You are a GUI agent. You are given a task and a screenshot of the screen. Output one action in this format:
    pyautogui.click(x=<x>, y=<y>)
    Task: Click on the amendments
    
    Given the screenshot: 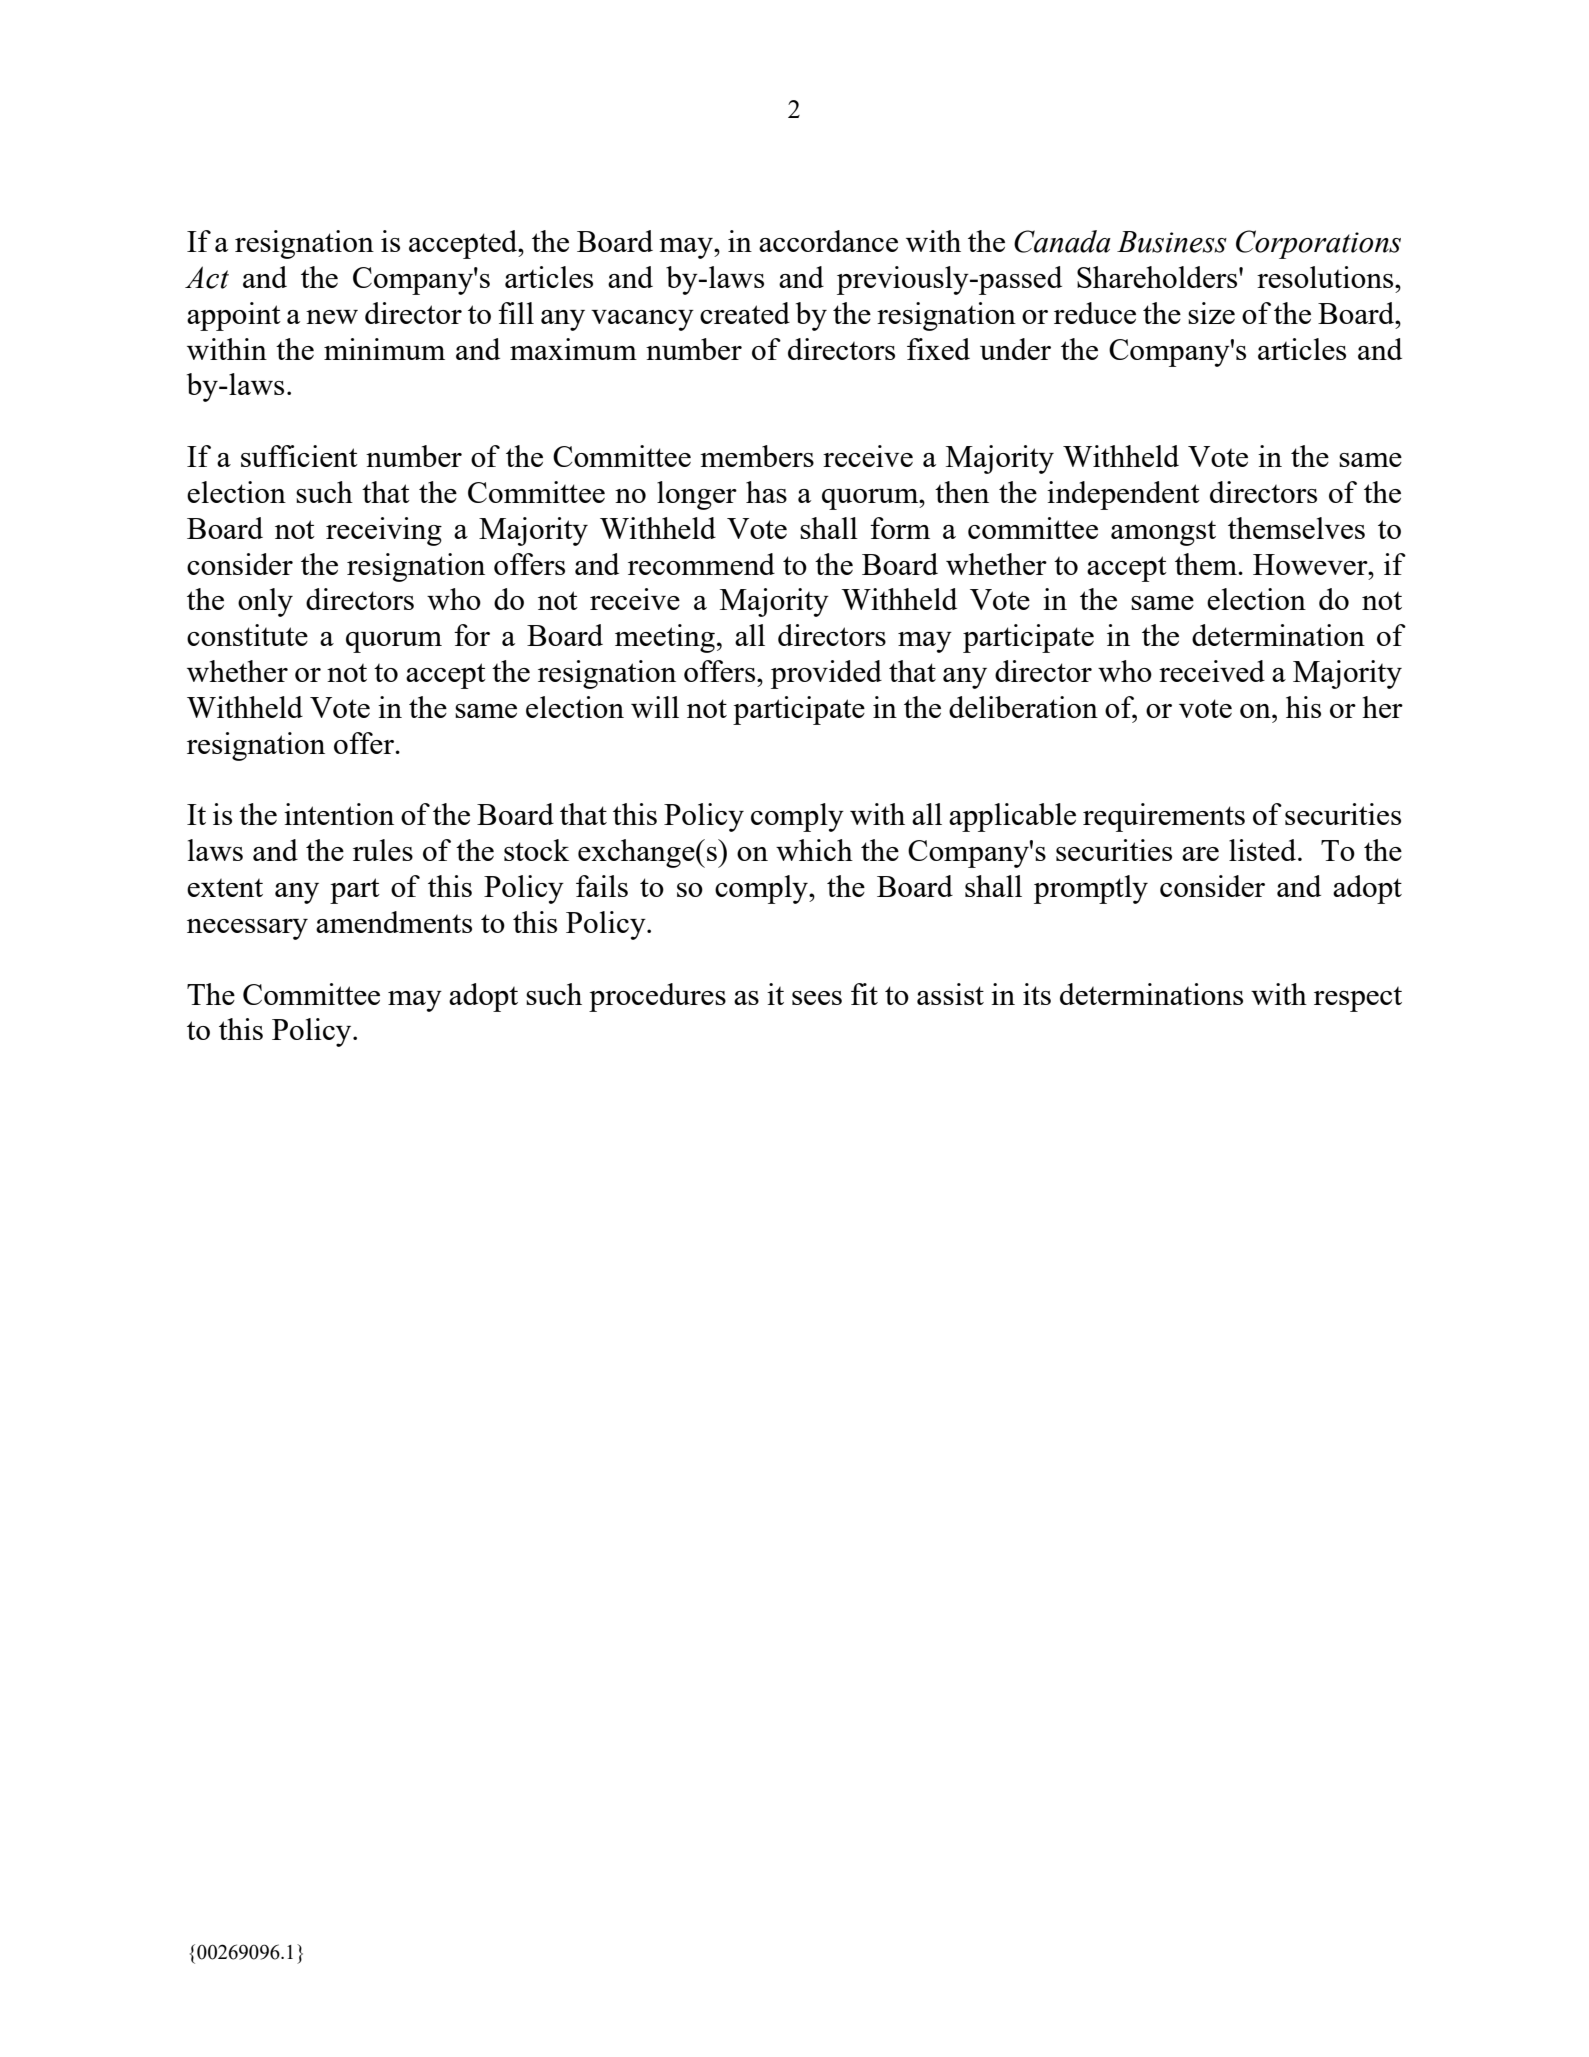 What is the action you would take?
    pyautogui.click(x=394, y=922)
